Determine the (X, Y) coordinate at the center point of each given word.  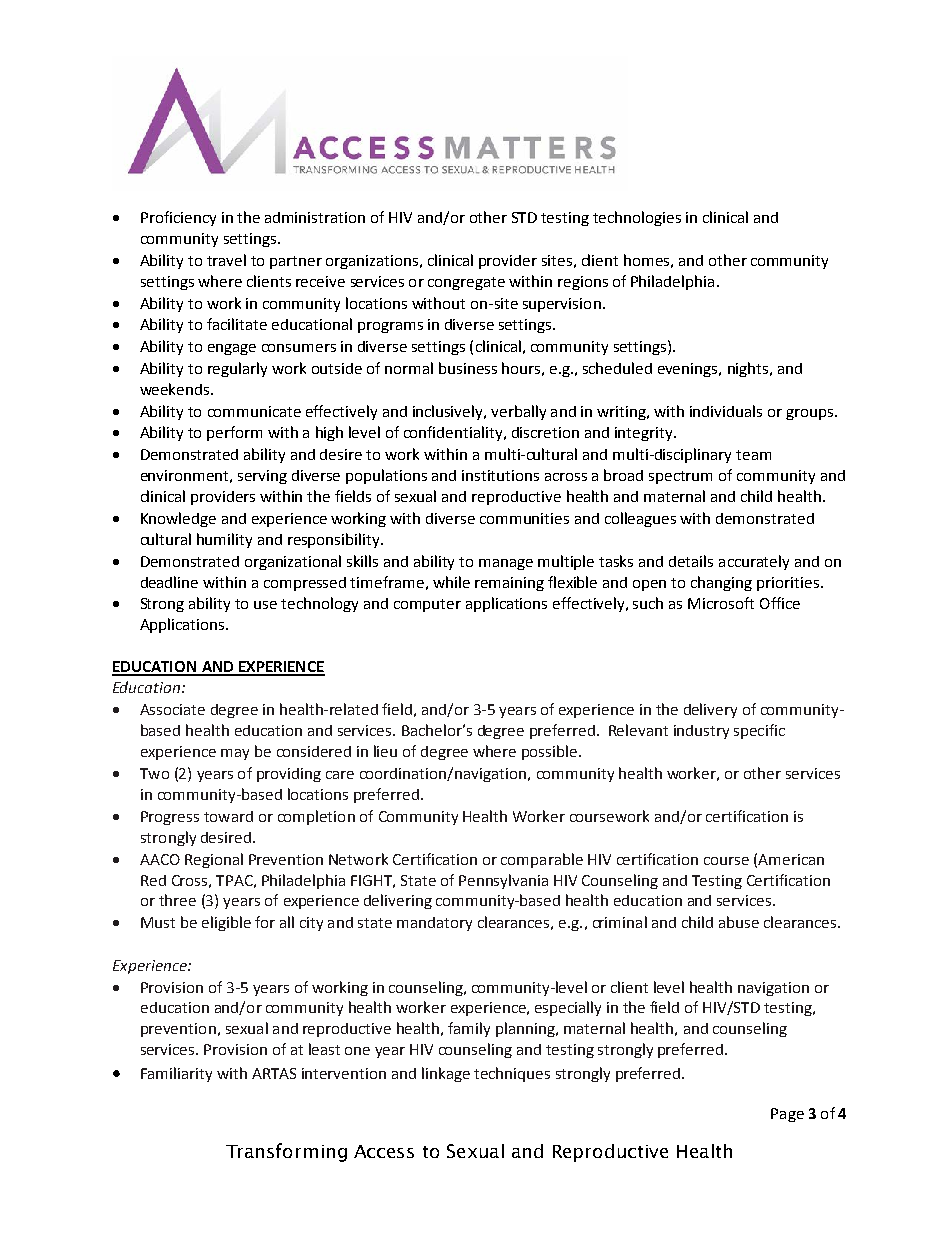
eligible (226, 923)
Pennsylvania (503, 881)
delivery (710, 710)
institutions (500, 475)
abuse (739, 922)
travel (226, 260)
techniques (512, 1074)
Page (787, 1115)
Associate (172, 709)
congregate (466, 283)
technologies (637, 218)
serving (262, 477)
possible (549, 752)
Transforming (286, 1152)
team (753, 455)
